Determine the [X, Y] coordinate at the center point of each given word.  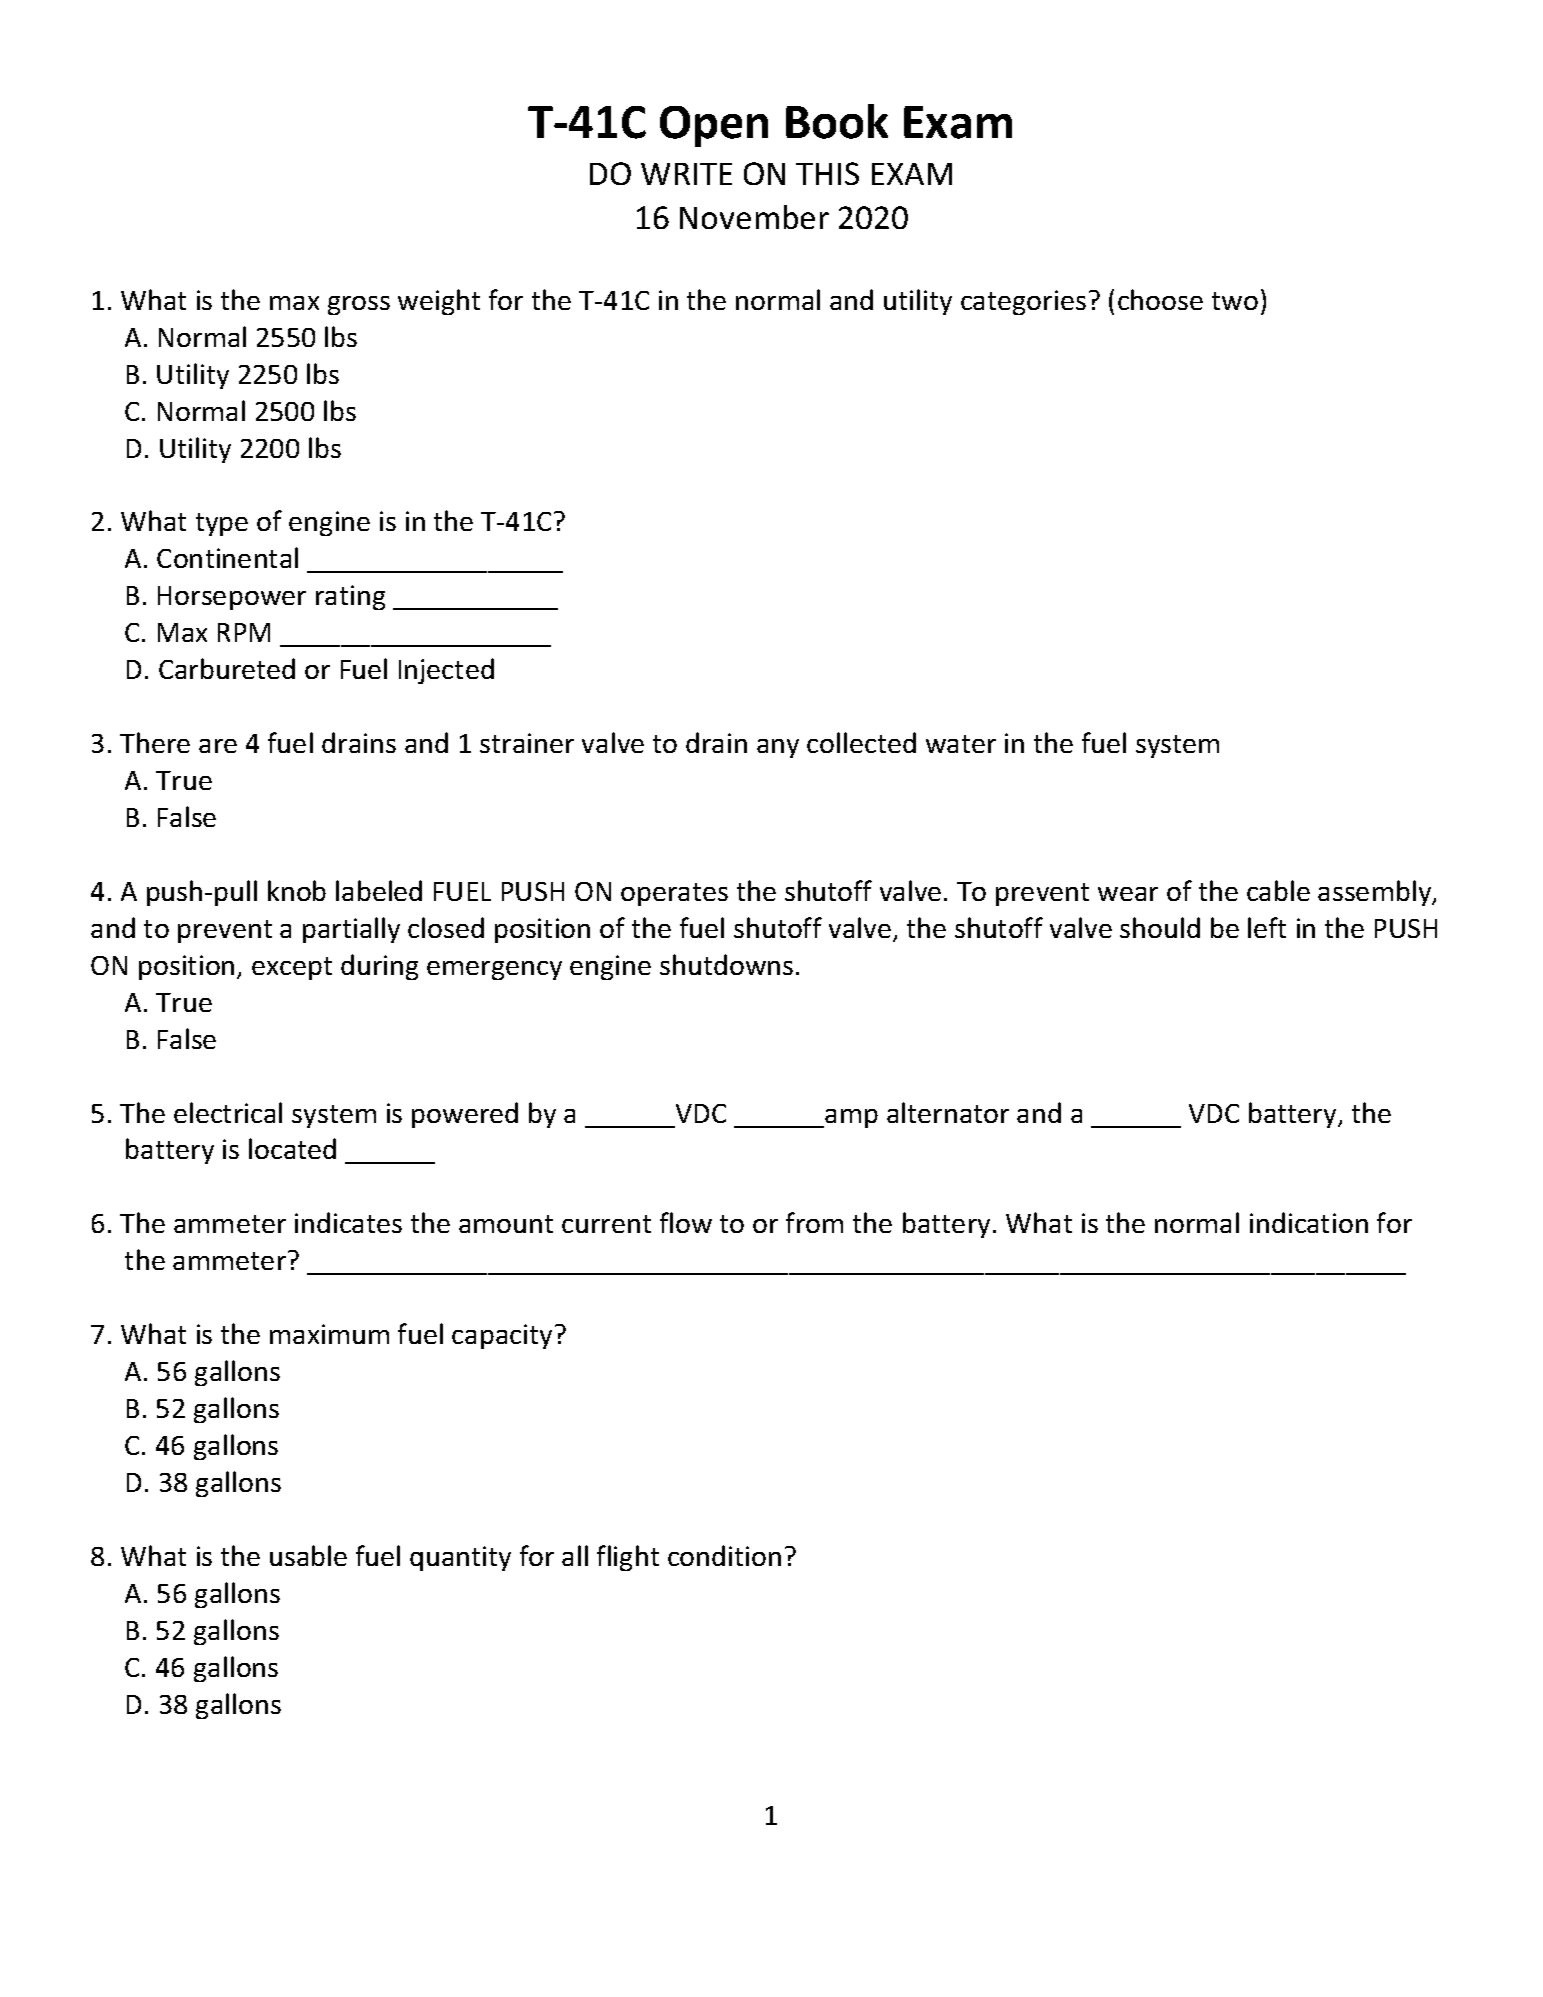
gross [359, 305]
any [778, 748]
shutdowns [726, 964]
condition [724, 1555]
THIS [827, 173]
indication [1309, 1222]
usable [308, 1555]
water [961, 744]
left [1267, 927]
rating [350, 597]
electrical [228, 1112]
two [1235, 301]
